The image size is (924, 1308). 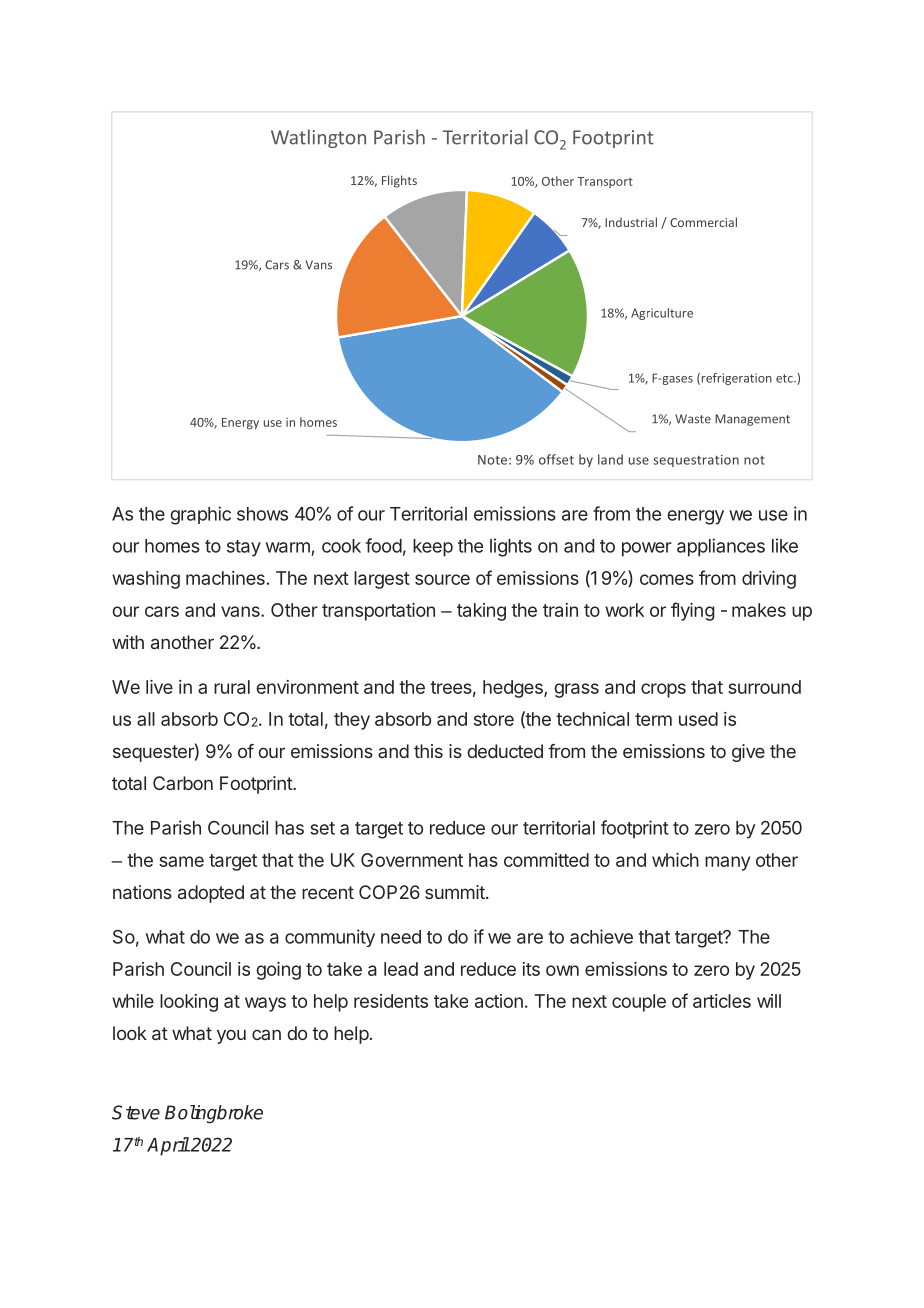 I want to click on appliances, so click(x=721, y=547).
